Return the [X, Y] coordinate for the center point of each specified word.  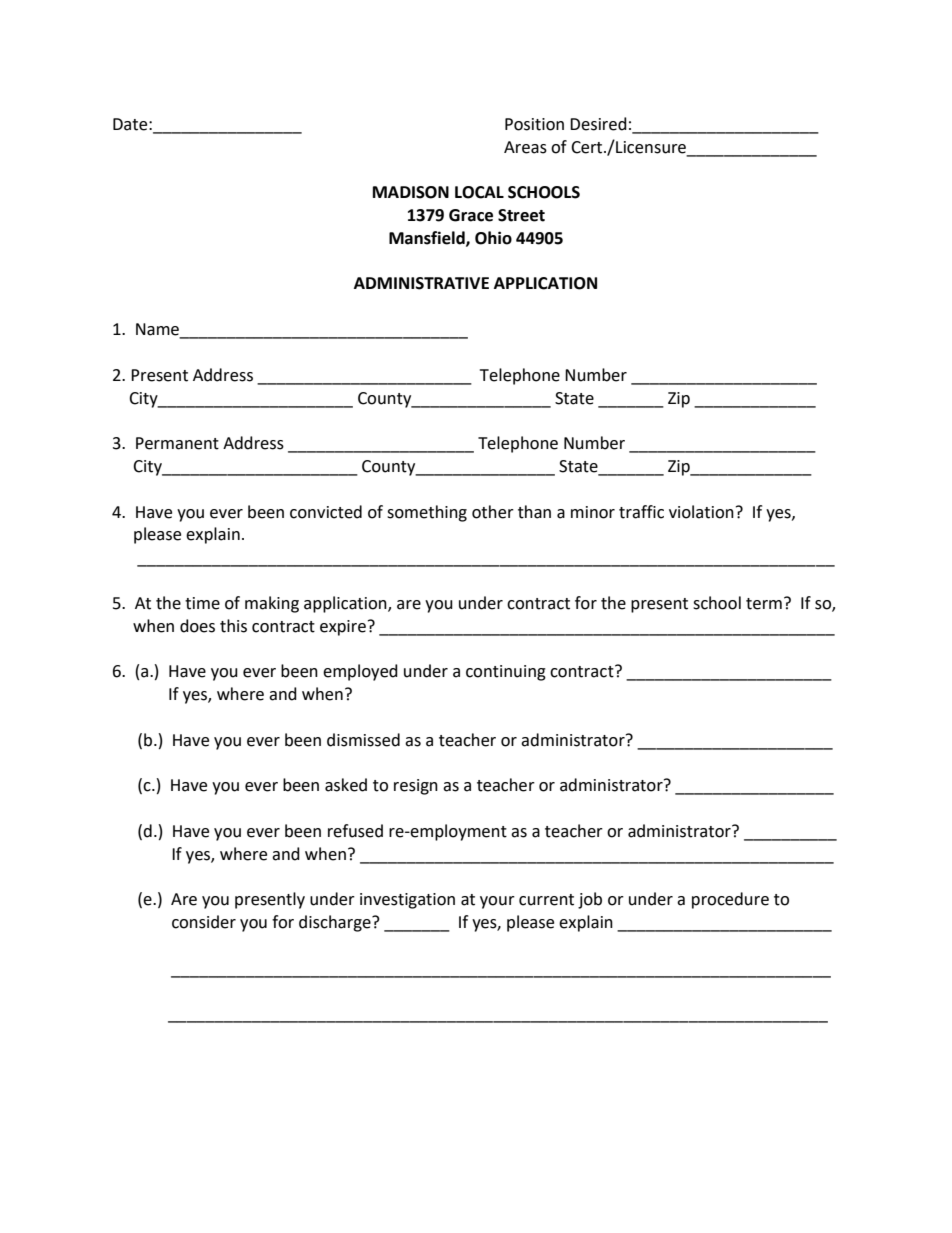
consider [204, 922]
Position [534, 124]
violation [701, 512]
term [764, 604]
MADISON [411, 192]
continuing [506, 673]
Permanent [177, 443]
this [233, 626]
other [493, 512]
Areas [525, 147]
